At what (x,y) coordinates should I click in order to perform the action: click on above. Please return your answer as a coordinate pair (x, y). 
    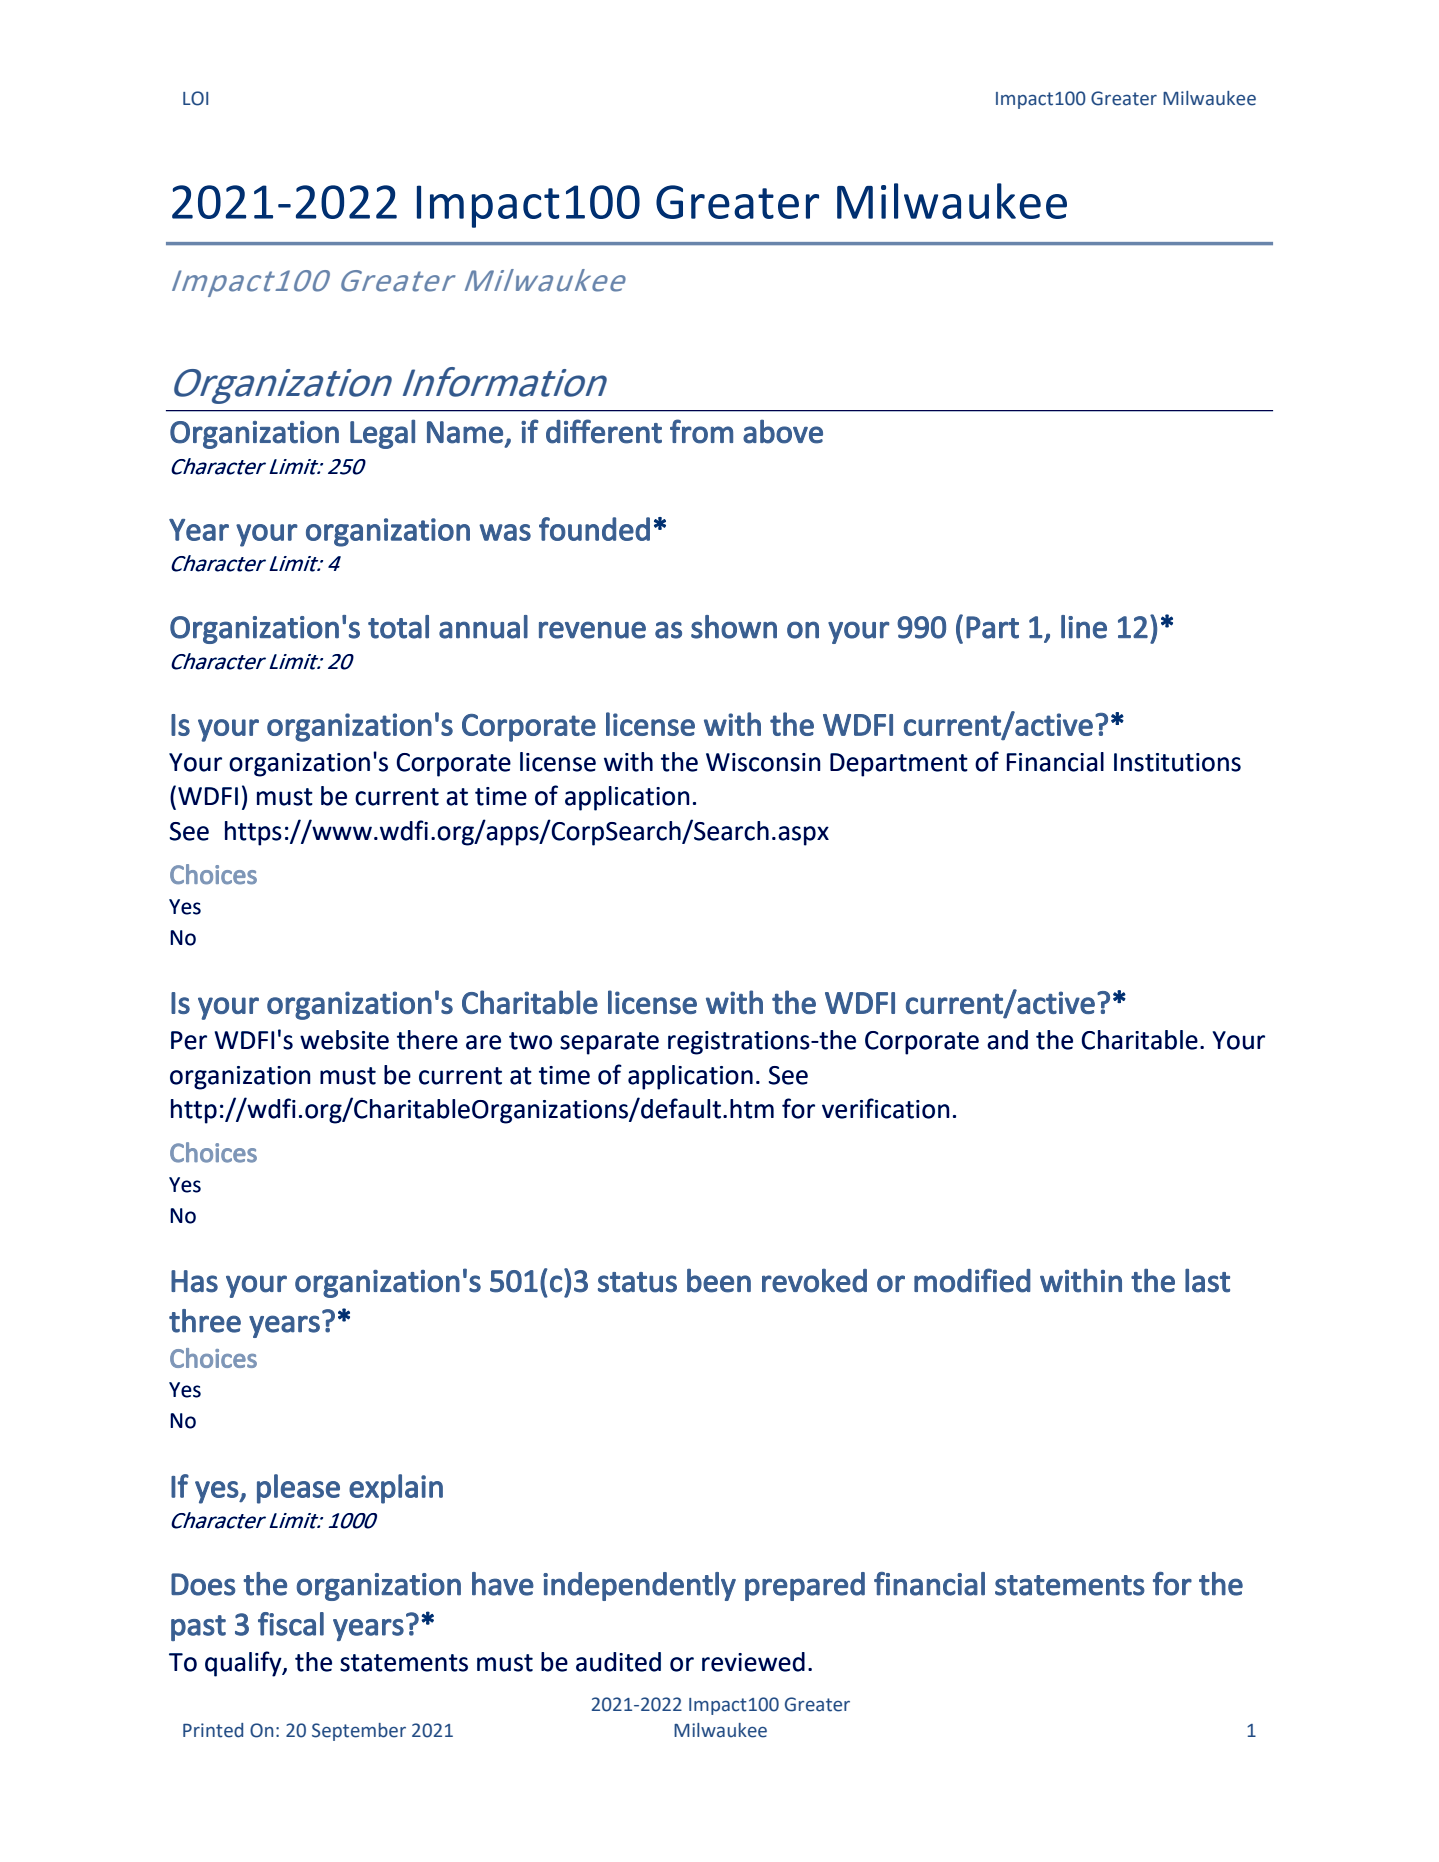
    Looking at the image, I should click on (783, 431).
